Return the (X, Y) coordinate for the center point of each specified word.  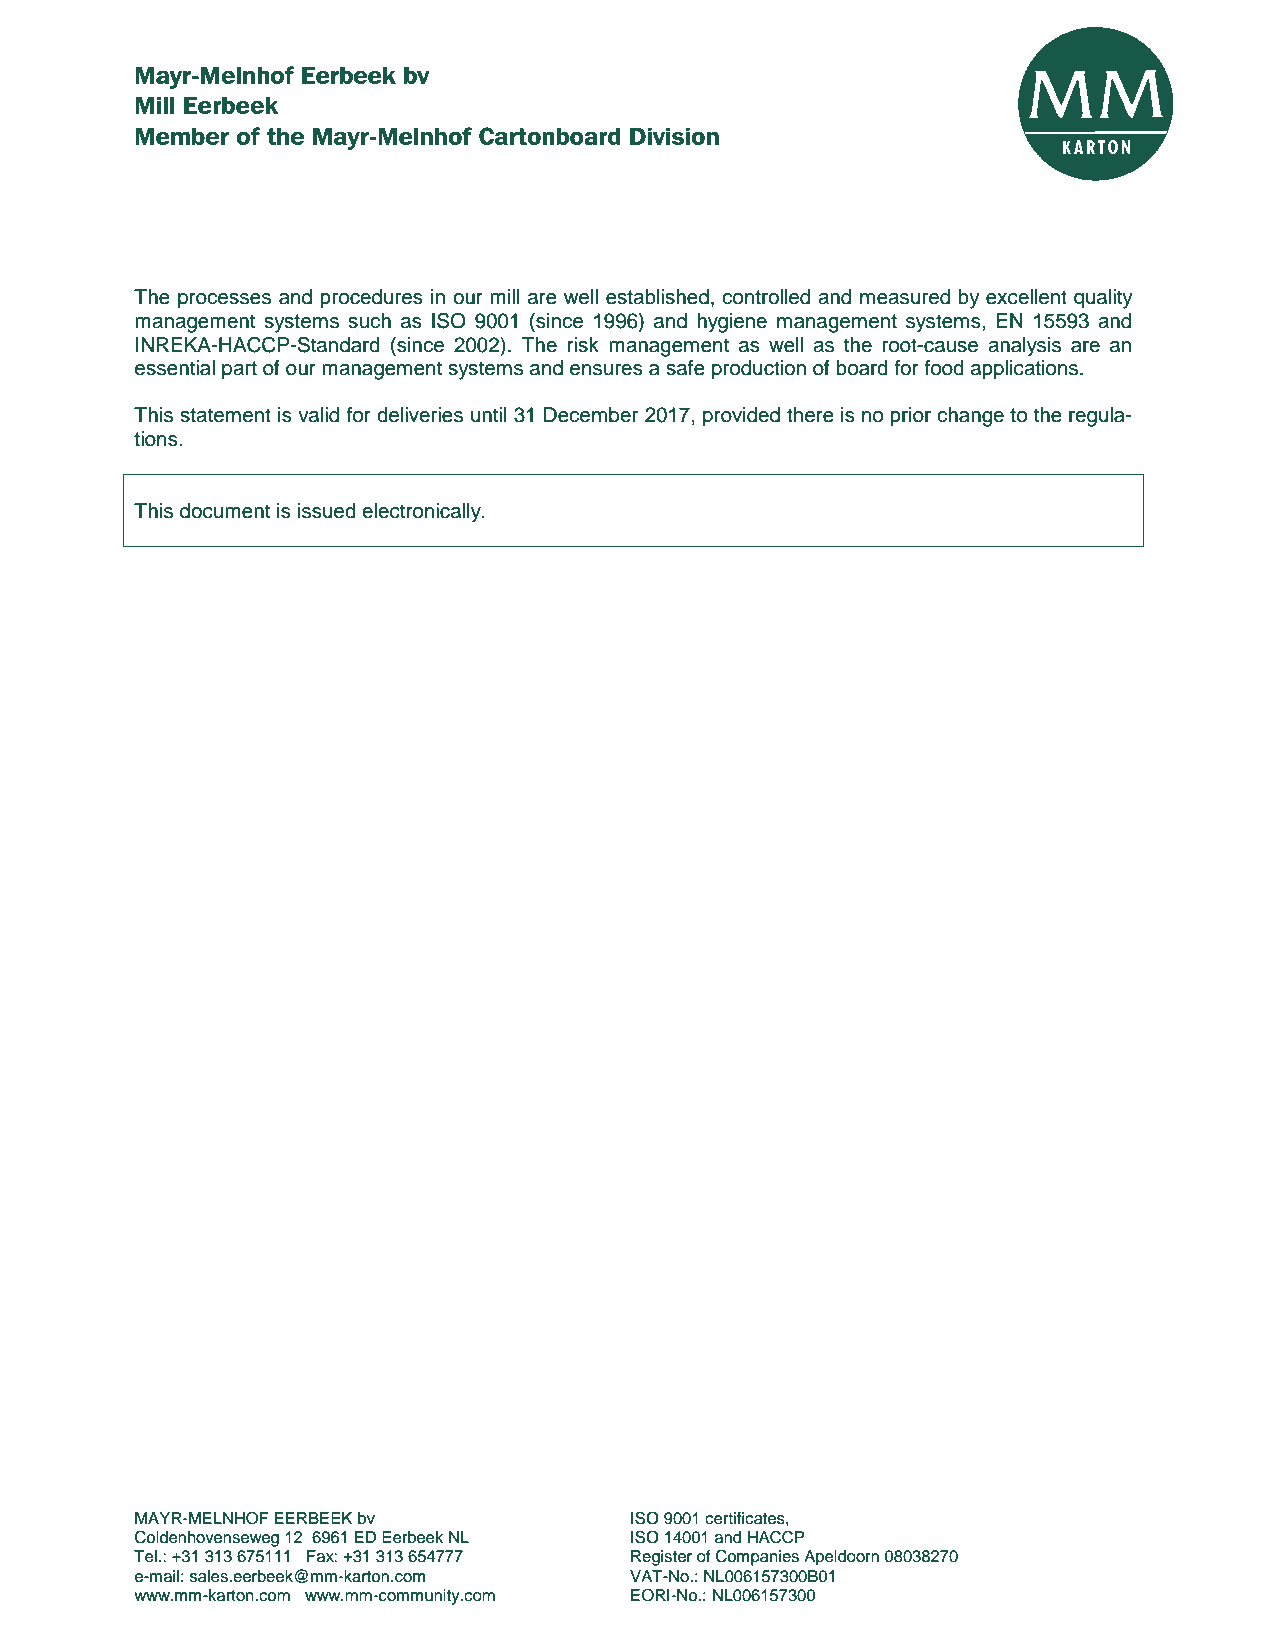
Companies (757, 1557)
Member (182, 136)
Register (661, 1558)
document (225, 511)
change (970, 417)
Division (674, 136)
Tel (145, 1556)
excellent (1026, 297)
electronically (422, 513)
